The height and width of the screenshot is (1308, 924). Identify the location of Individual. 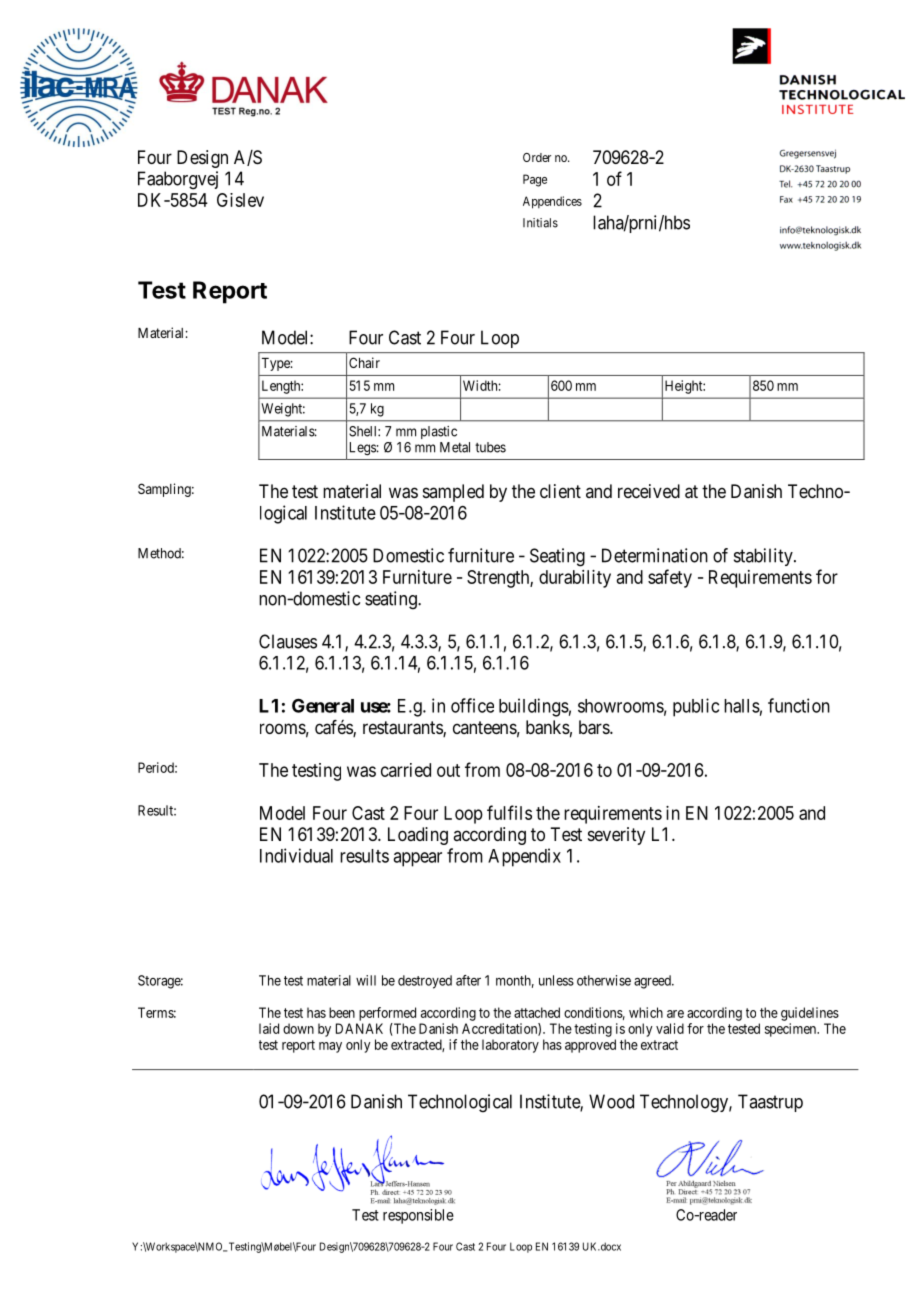
(296, 855).
